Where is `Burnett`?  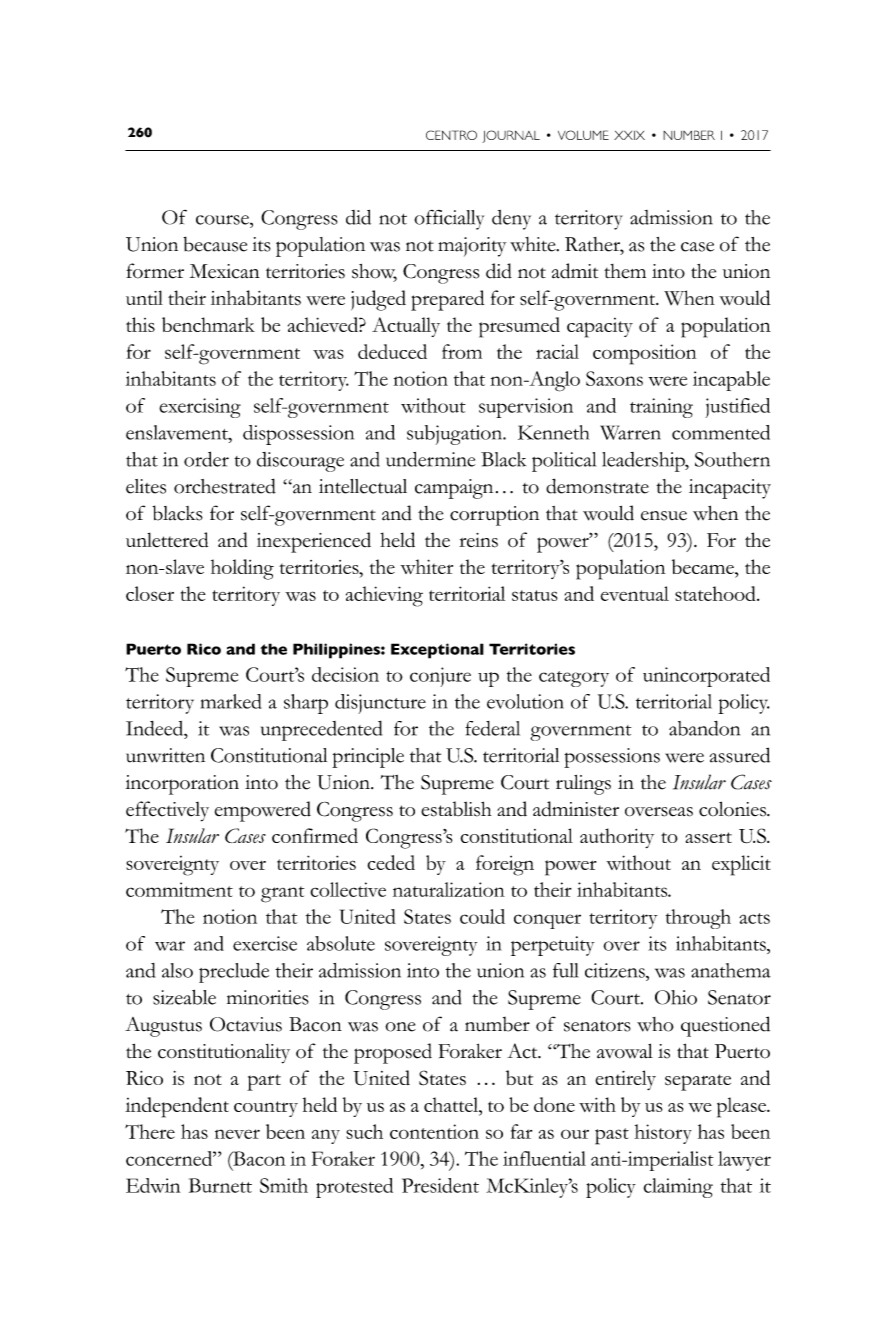
Burnett is located at coordinates (220, 1185).
